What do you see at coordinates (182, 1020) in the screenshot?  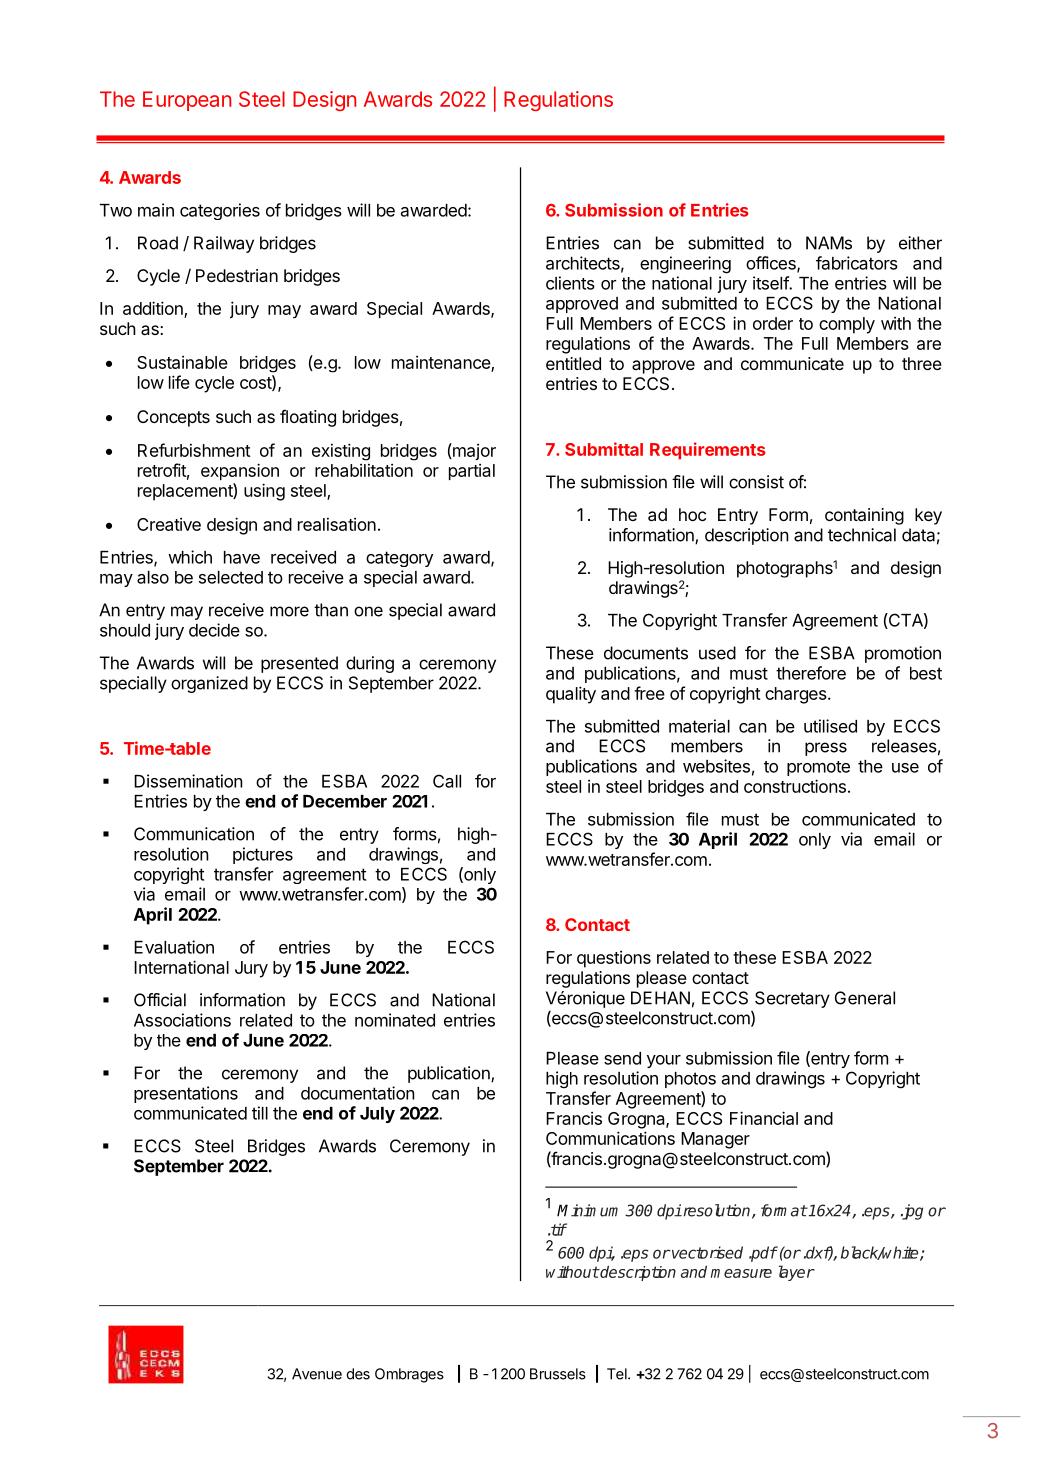 I see `Associations` at bounding box center [182, 1020].
